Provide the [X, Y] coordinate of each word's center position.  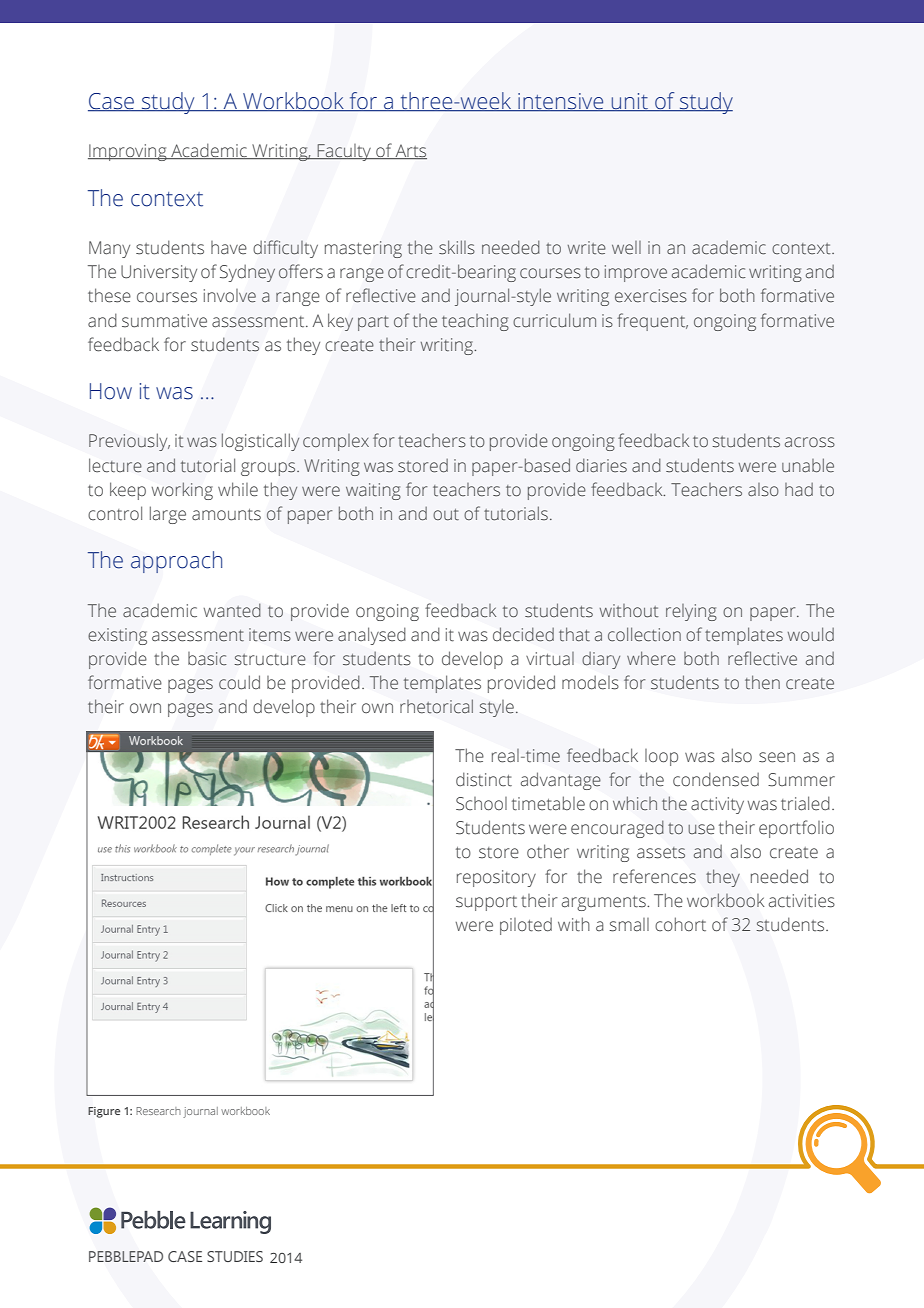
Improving [128, 152]
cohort [680, 924]
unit [629, 102]
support [486, 903]
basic [207, 659]
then [762, 682]
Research [158, 1111]
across [810, 442]
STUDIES [235, 1256]
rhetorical [436, 706]
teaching [475, 322]
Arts [410, 152]
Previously [129, 442]
